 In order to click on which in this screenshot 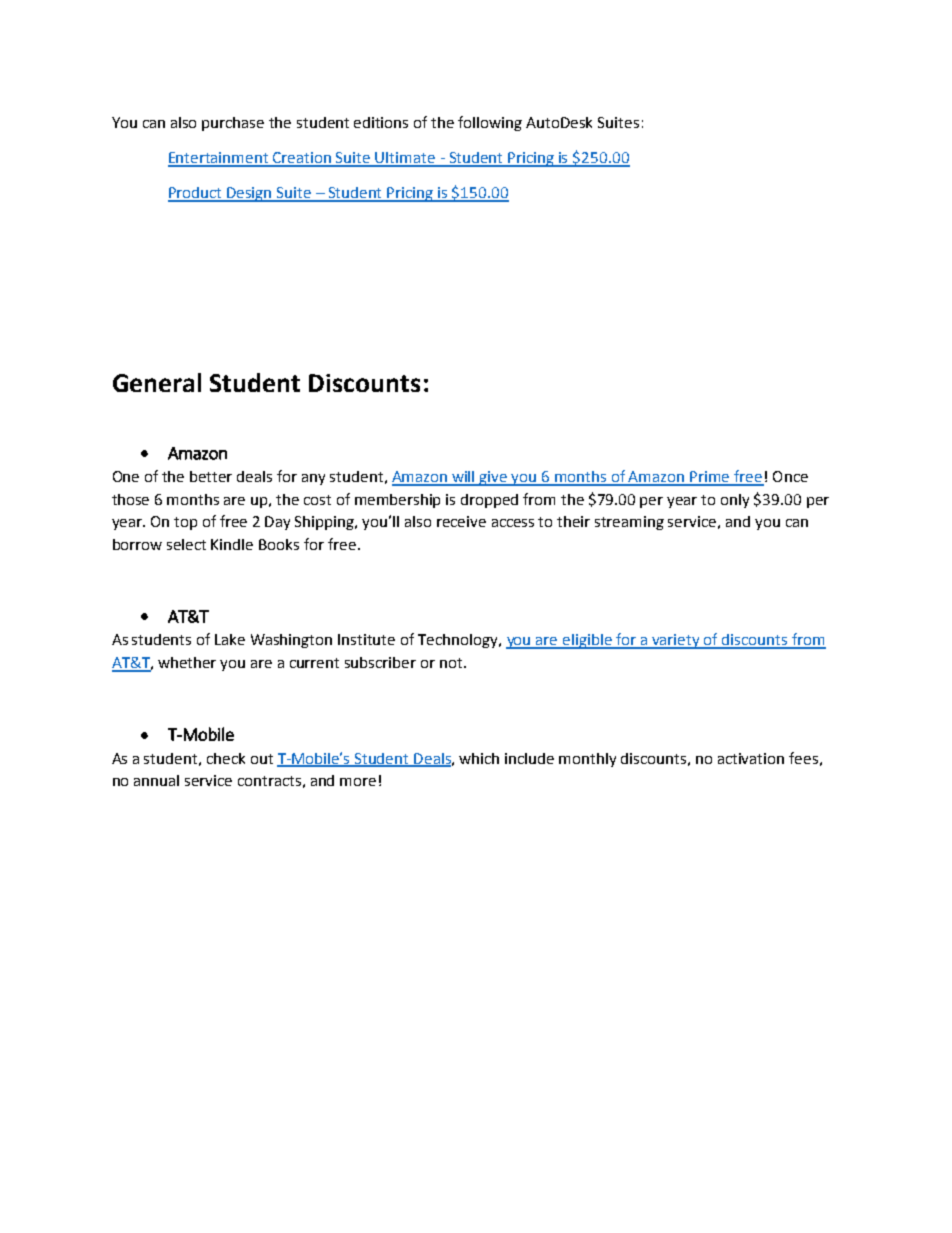, I will do `click(479, 758)`.
